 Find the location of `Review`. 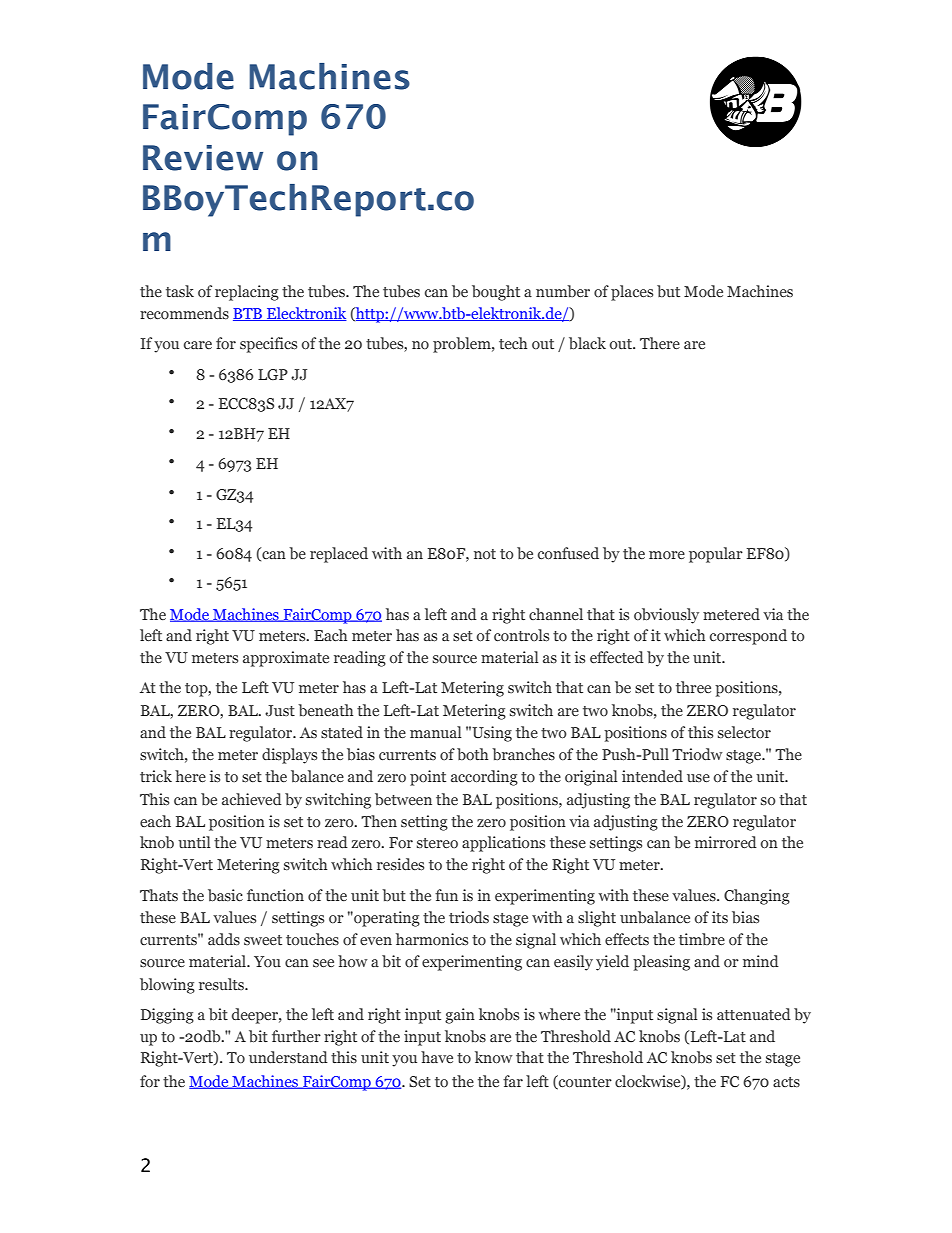

Review is located at coordinates (203, 158).
